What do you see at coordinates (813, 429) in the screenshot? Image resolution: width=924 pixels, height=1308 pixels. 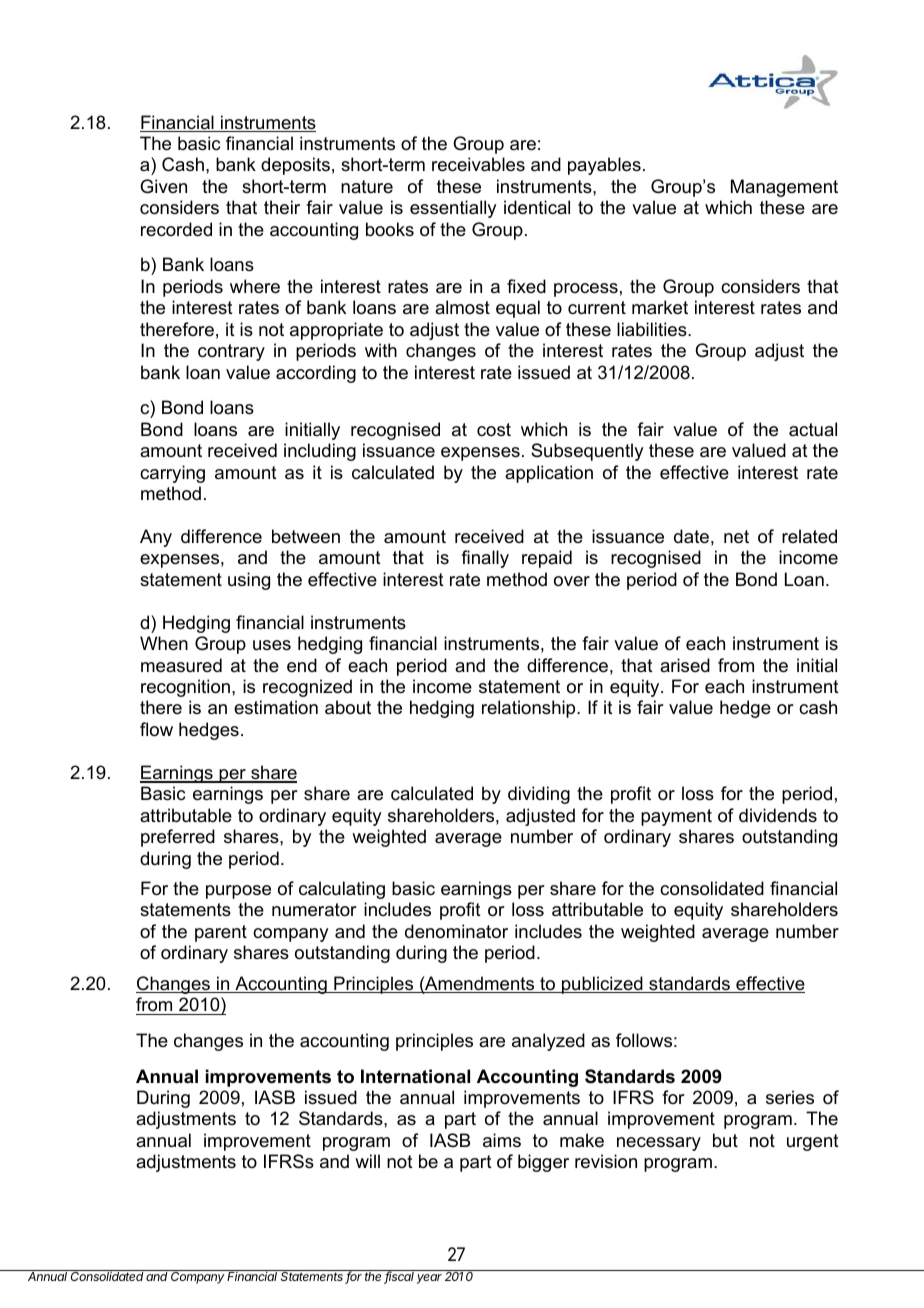 I see `actual` at bounding box center [813, 429].
